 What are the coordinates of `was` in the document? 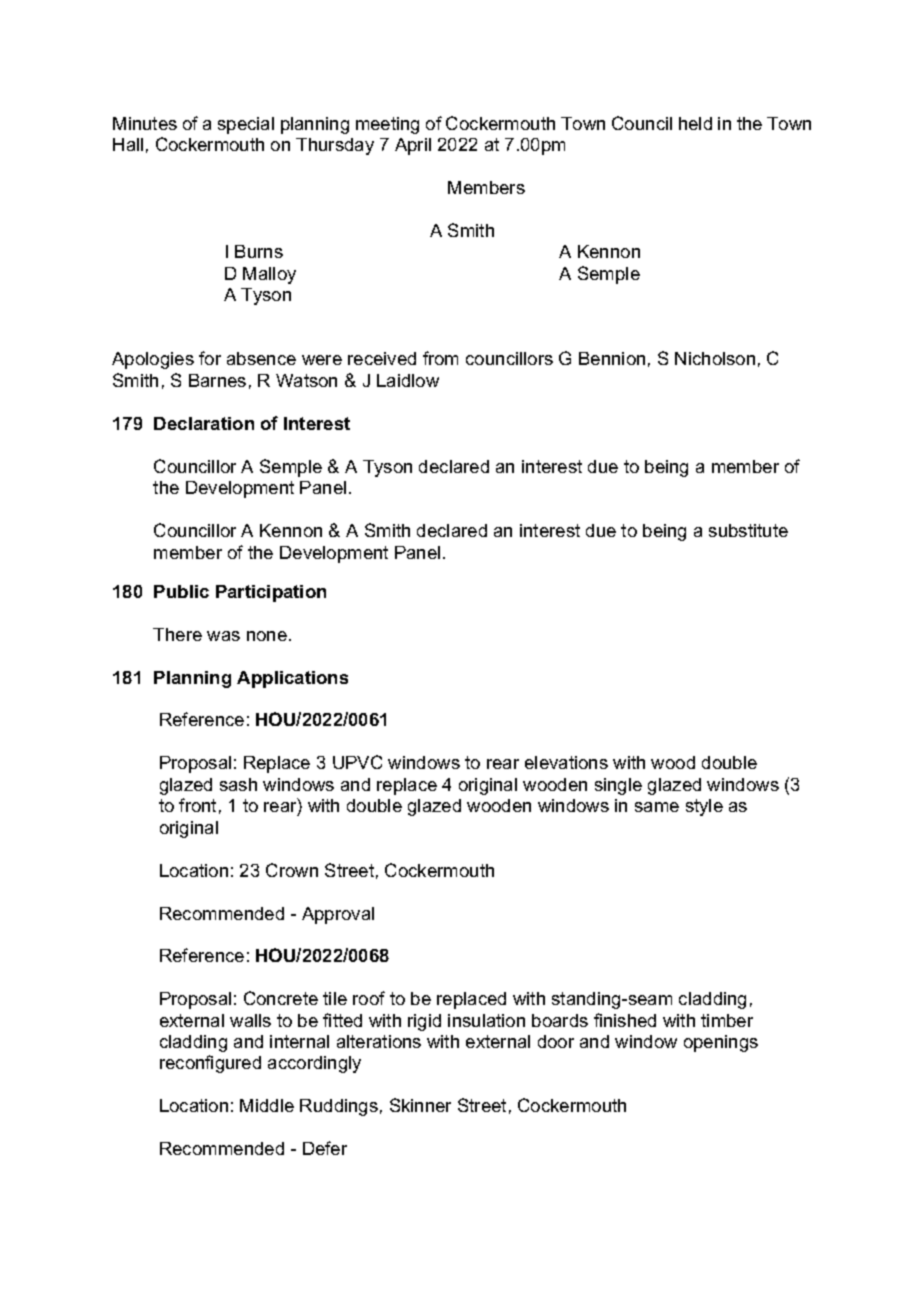 It's located at (223, 636).
